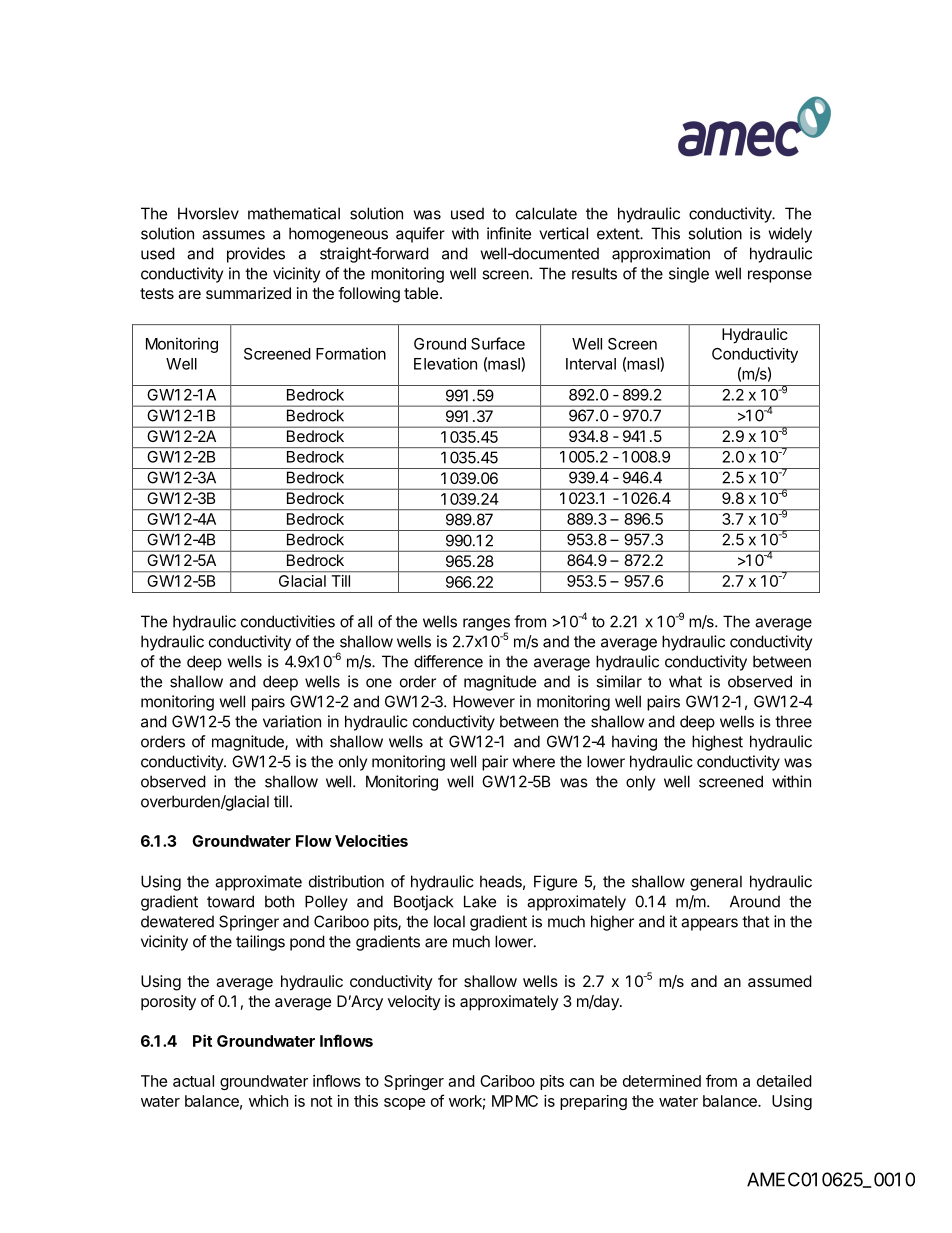 The image size is (952, 1233). What do you see at coordinates (685, 681) in the image?
I see `what` at bounding box center [685, 681].
